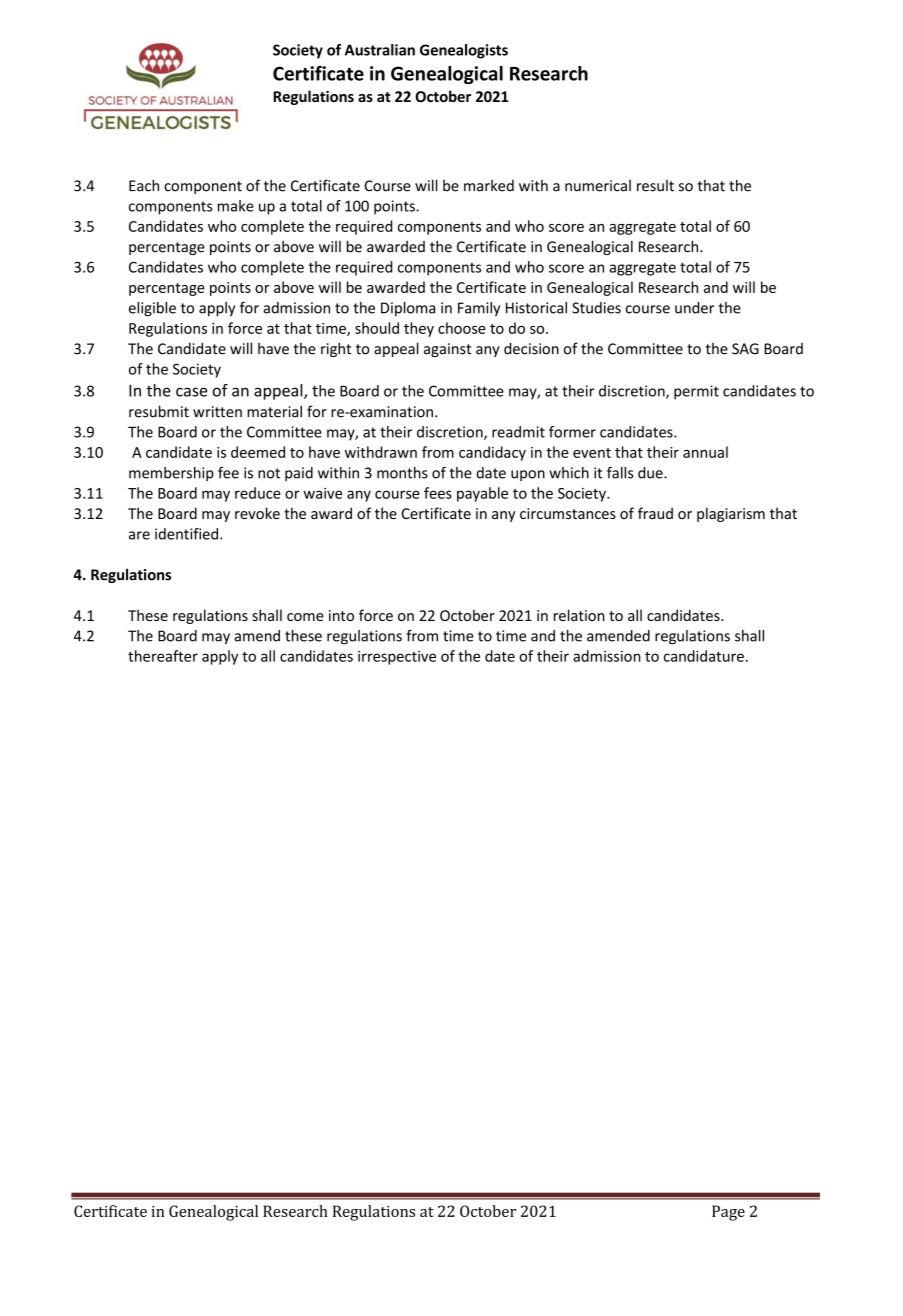  Describe the element at coordinates (397, 658) in the image. I see `irrespective` at that location.
